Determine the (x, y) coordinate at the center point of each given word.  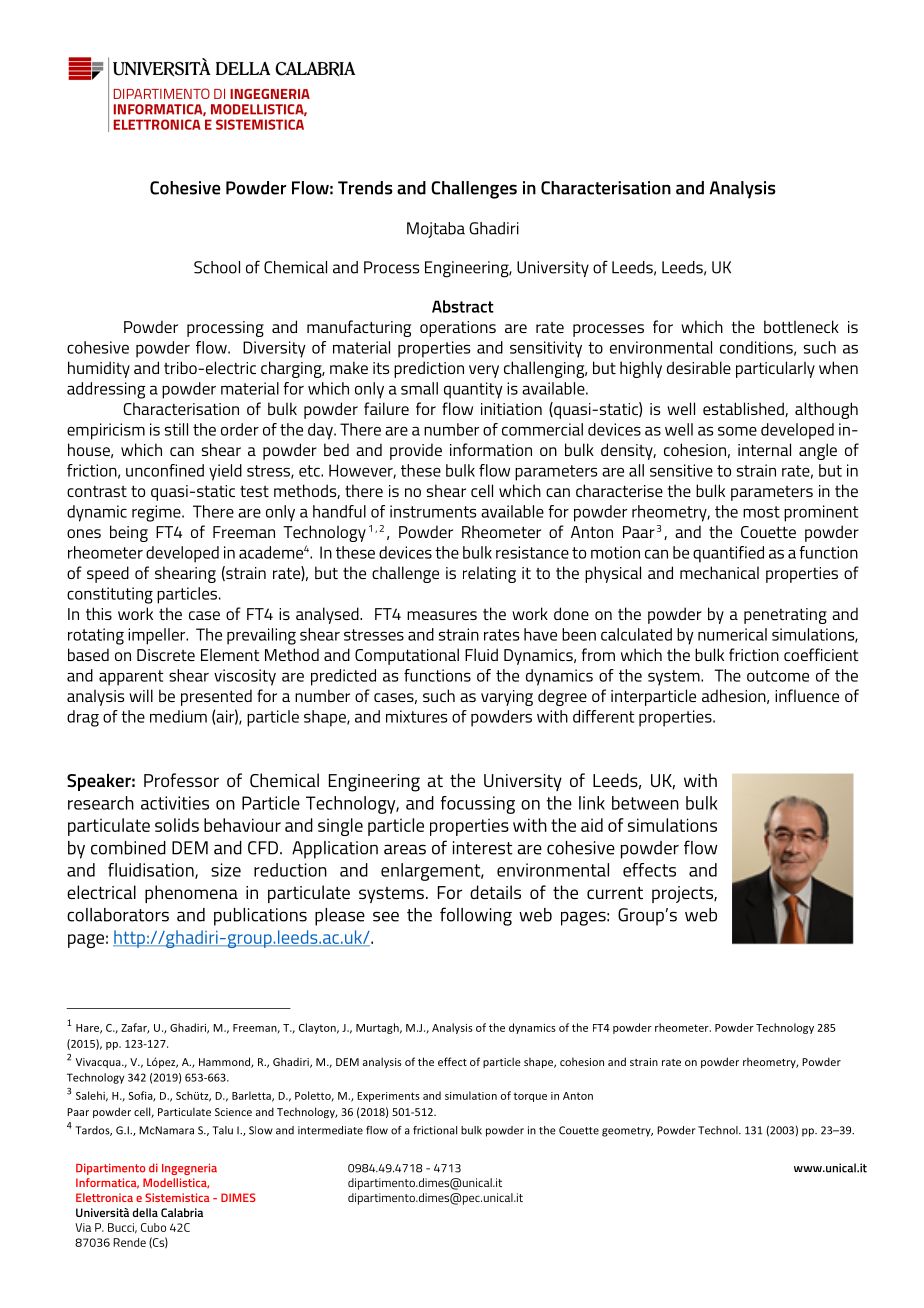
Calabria (182, 1212)
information (491, 449)
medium (178, 716)
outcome (778, 676)
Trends (365, 188)
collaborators (118, 915)
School (217, 267)
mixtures (416, 716)
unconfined (165, 470)
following (476, 916)
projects (683, 894)
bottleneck (801, 326)
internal (764, 449)
